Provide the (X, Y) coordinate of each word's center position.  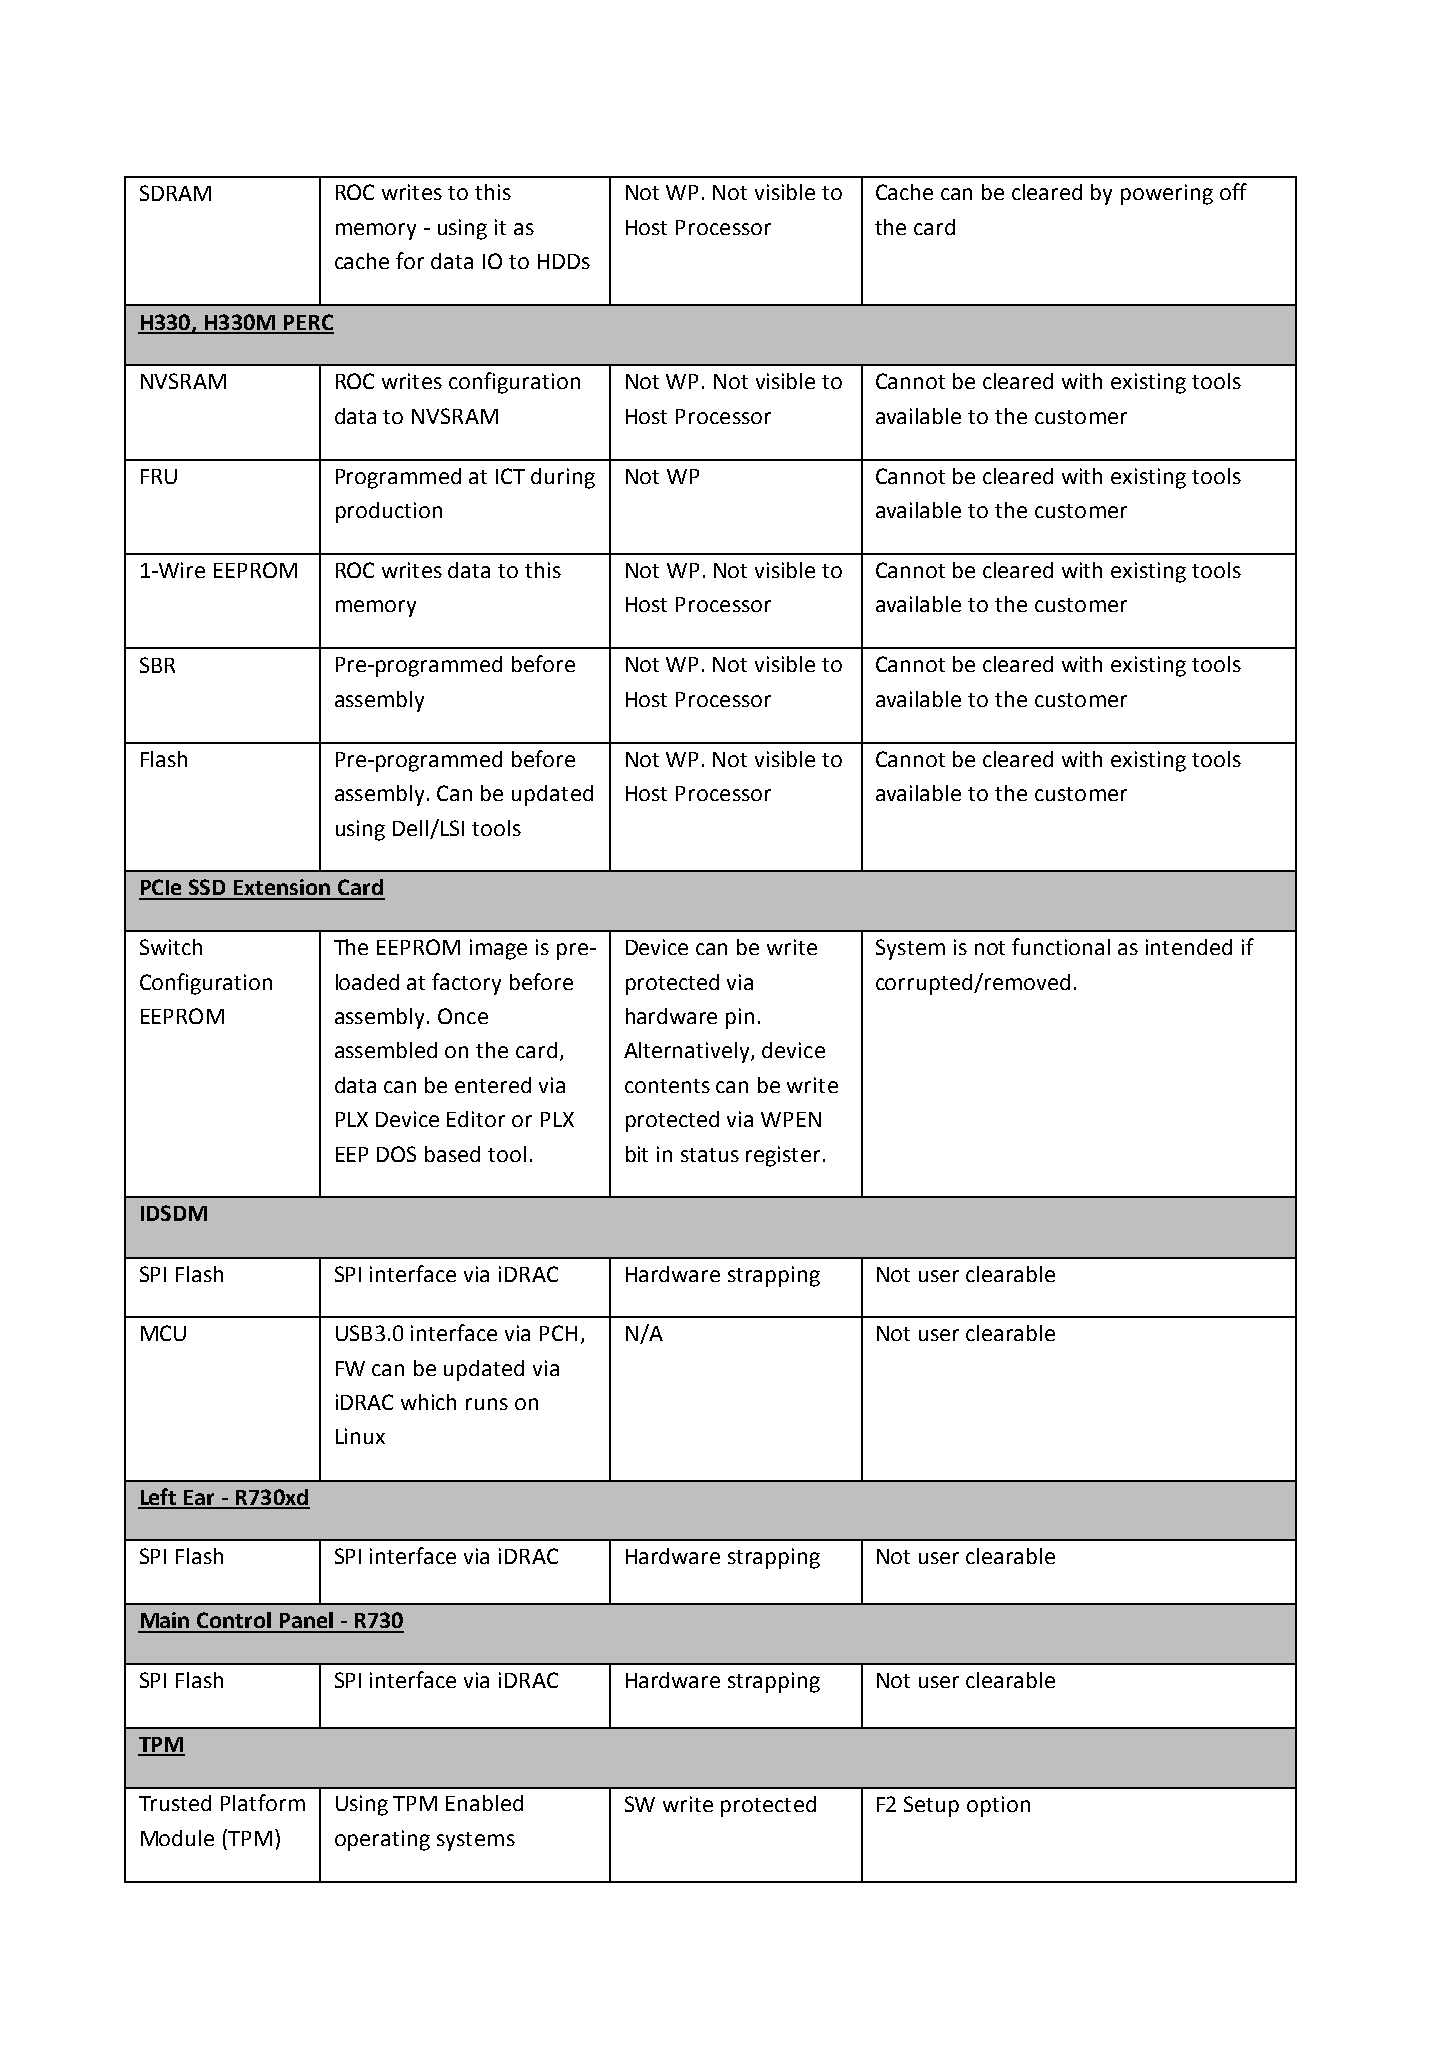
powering (1167, 194)
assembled (386, 1050)
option (998, 1806)
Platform (263, 1802)
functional (1061, 946)
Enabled (484, 1803)
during (563, 478)
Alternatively (688, 1052)
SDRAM (175, 193)
